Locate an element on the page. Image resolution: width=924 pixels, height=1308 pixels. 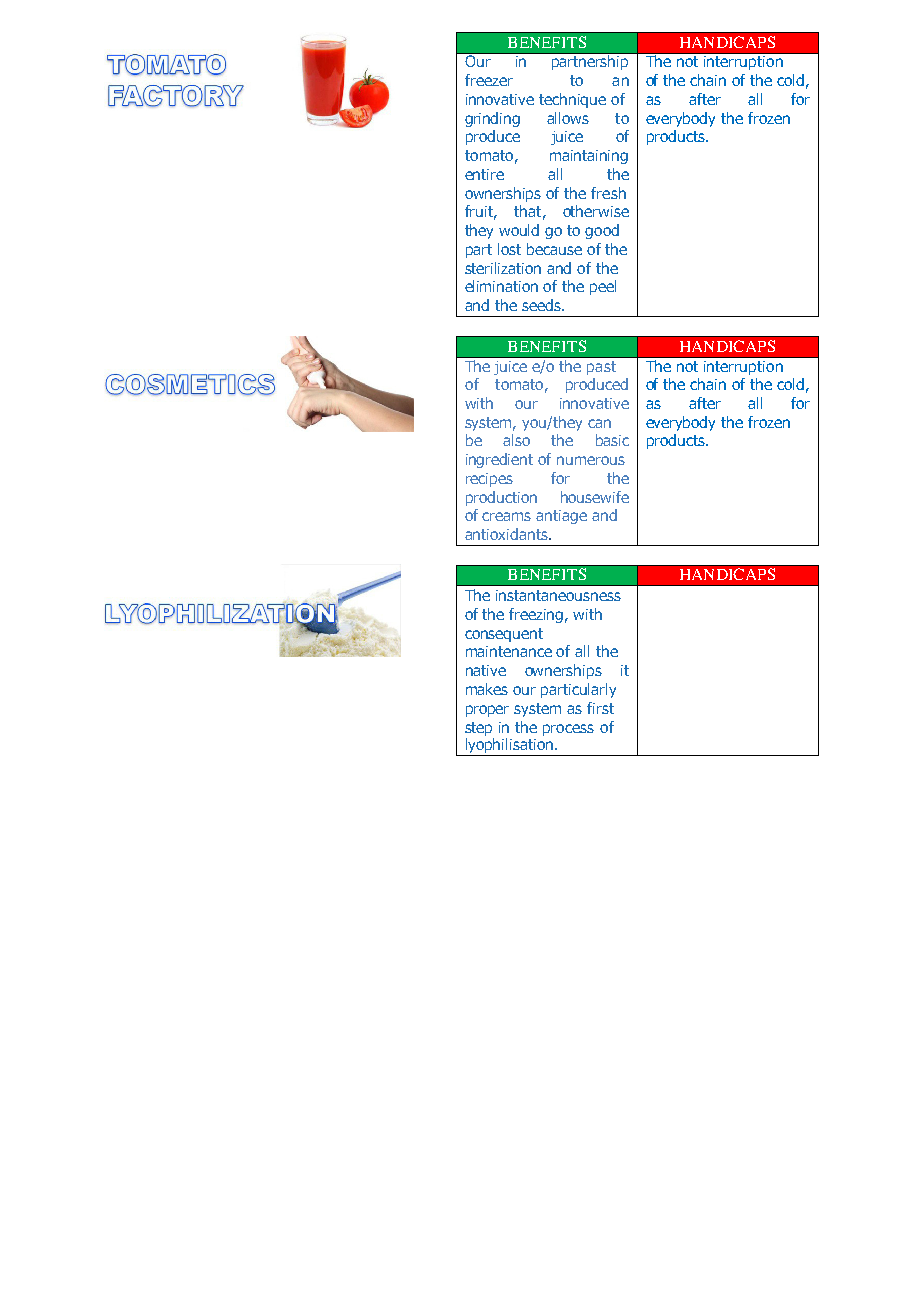
technique is located at coordinates (572, 100).
